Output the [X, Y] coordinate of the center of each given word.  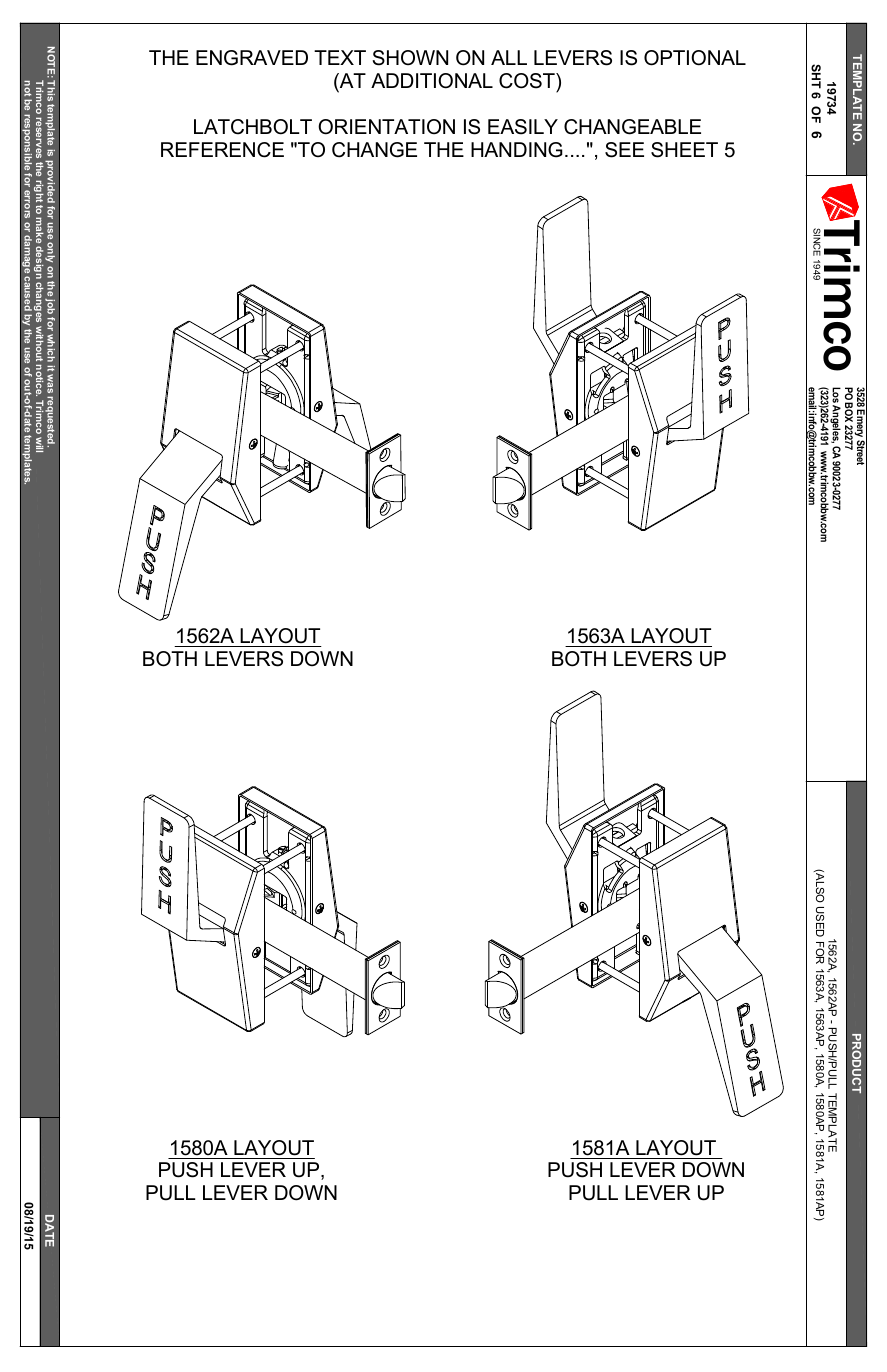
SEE [624, 150]
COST [528, 81]
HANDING [517, 150]
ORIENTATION [386, 127]
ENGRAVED [252, 58]
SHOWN [410, 58]
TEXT [340, 57]
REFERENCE [222, 150]
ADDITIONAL [432, 81]
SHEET [684, 150]
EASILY [523, 127]
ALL [509, 57]
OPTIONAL [695, 58]
